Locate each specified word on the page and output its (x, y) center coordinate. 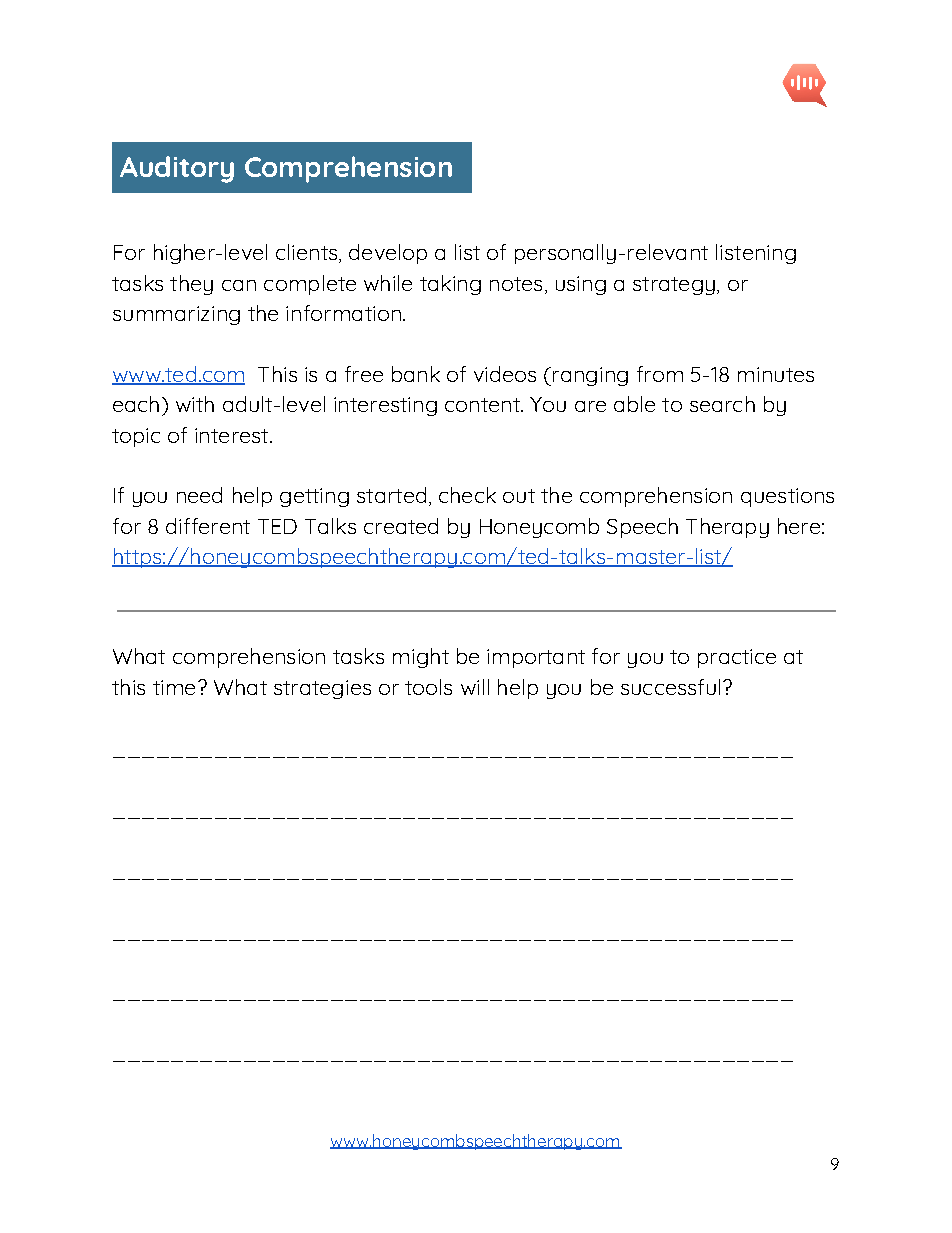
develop (388, 254)
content (483, 405)
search (722, 404)
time (174, 687)
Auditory (177, 169)
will (475, 687)
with (195, 404)
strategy (674, 286)
